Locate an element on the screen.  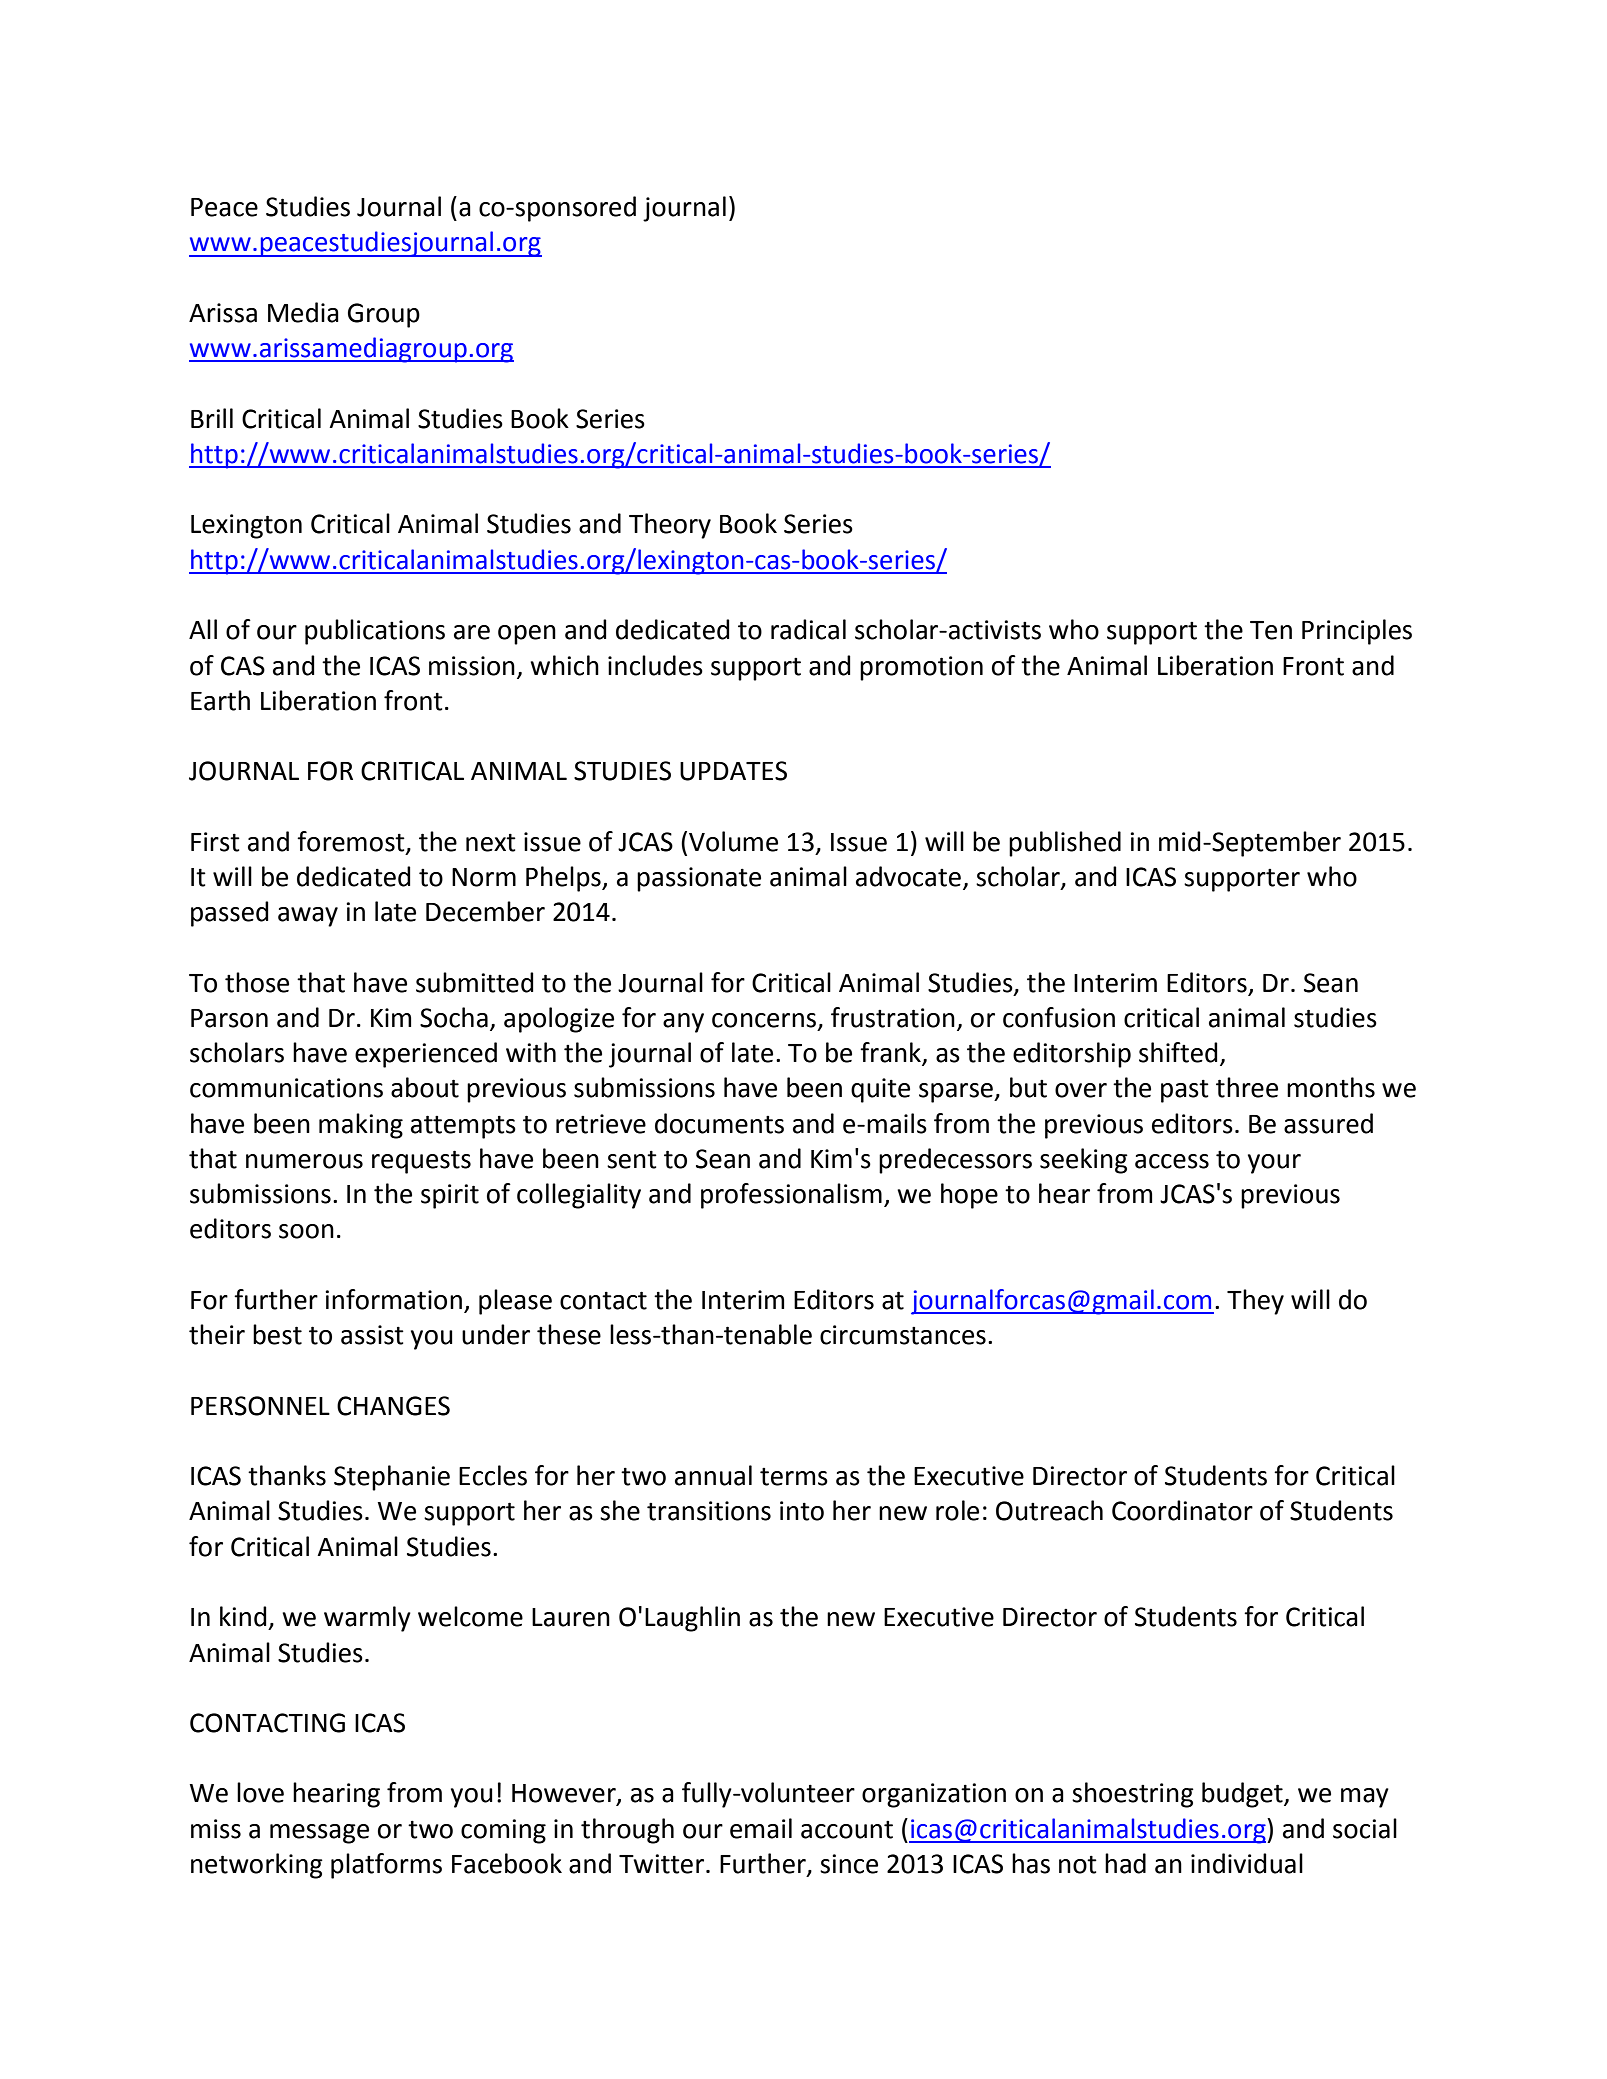
Principles is located at coordinates (1357, 632).
